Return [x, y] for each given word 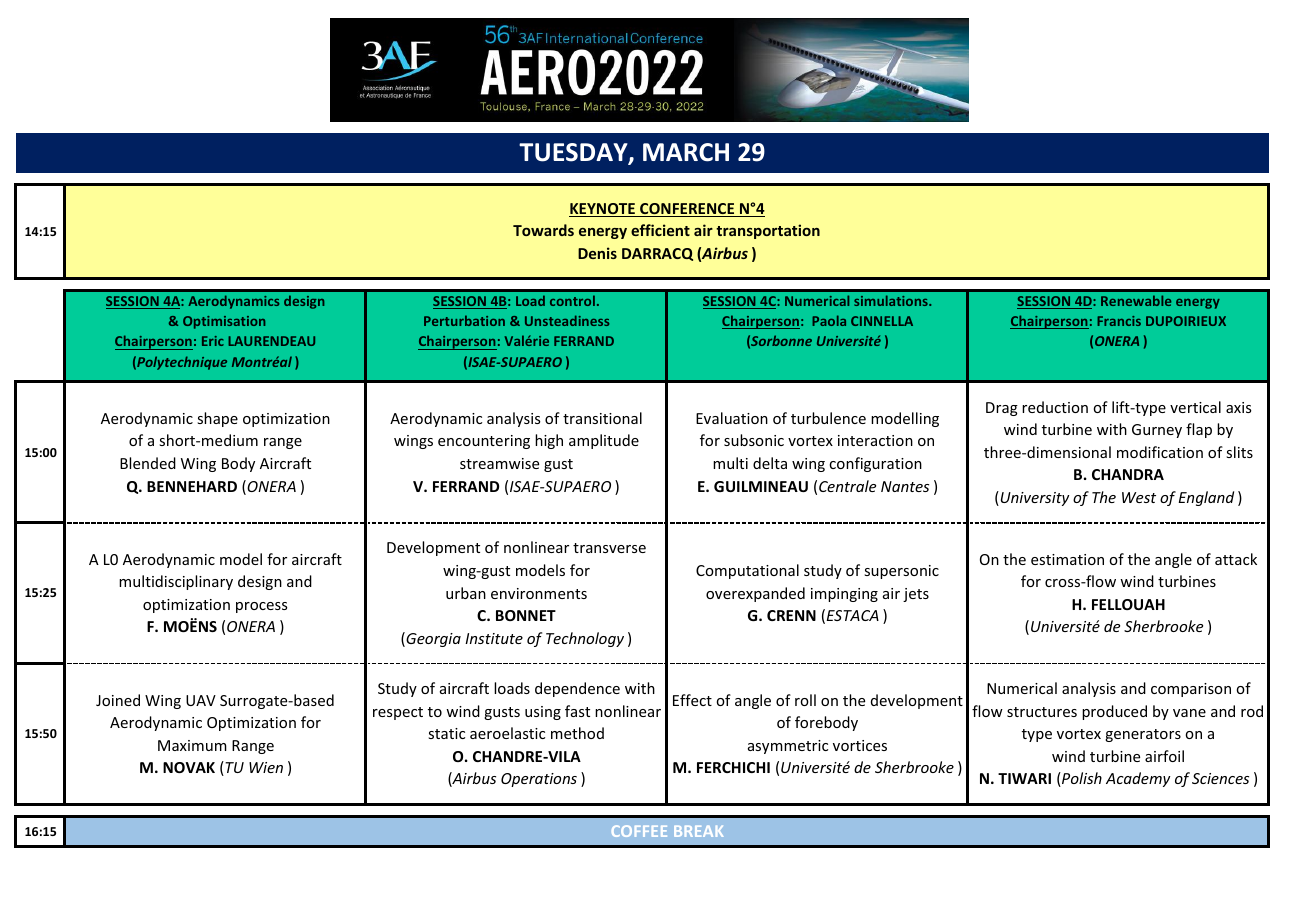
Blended [148, 463]
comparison [1191, 690]
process [261, 607]
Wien [266, 767]
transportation [768, 231]
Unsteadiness [567, 320]
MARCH [686, 152]
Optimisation [224, 322]
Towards [543, 230]
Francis [1119, 321]
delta [770, 463]
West [1139, 497]
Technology [585, 639]
